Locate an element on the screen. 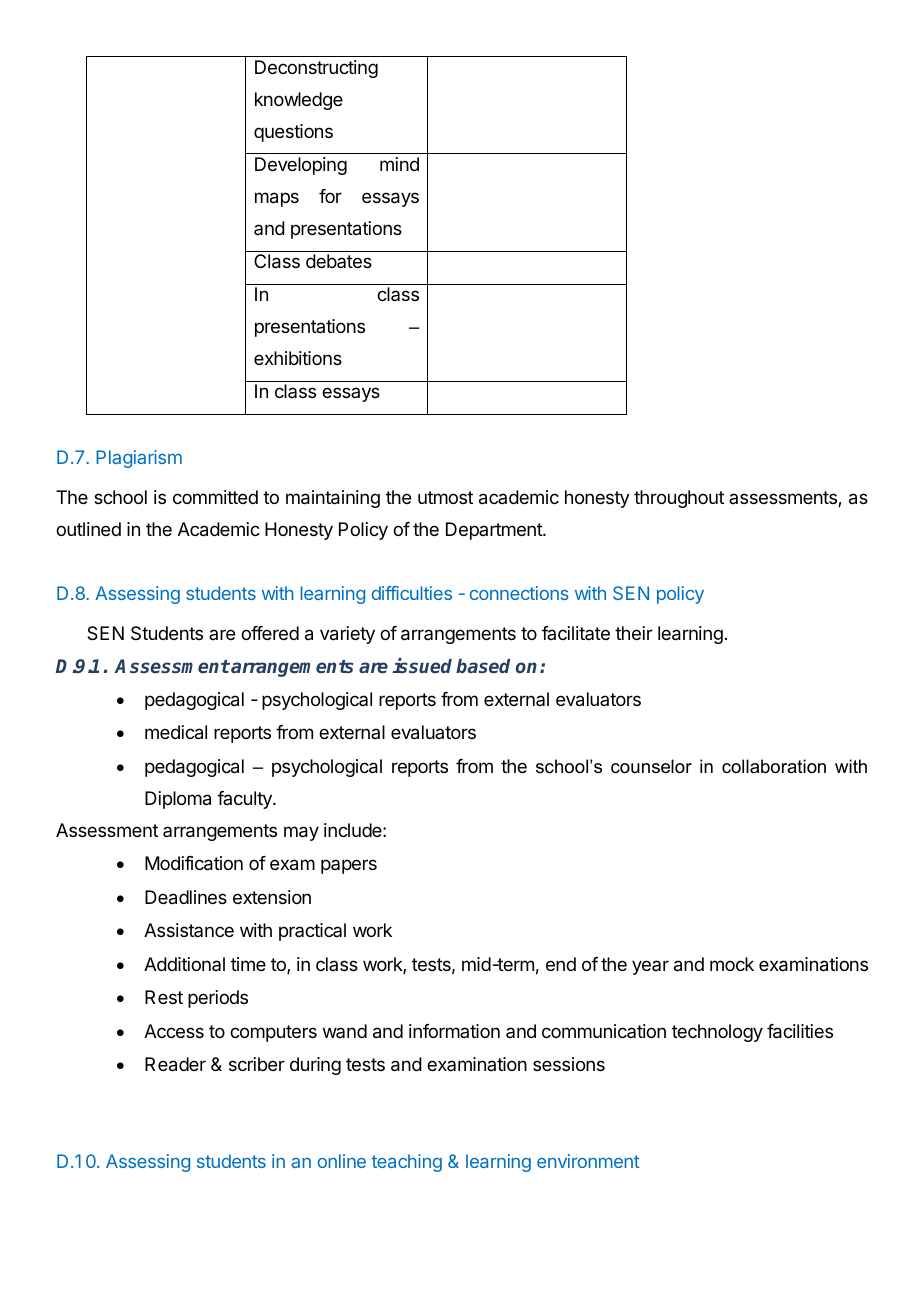 Image resolution: width=924 pixels, height=1308 pixels. Reader is located at coordinates (175, 1064).
